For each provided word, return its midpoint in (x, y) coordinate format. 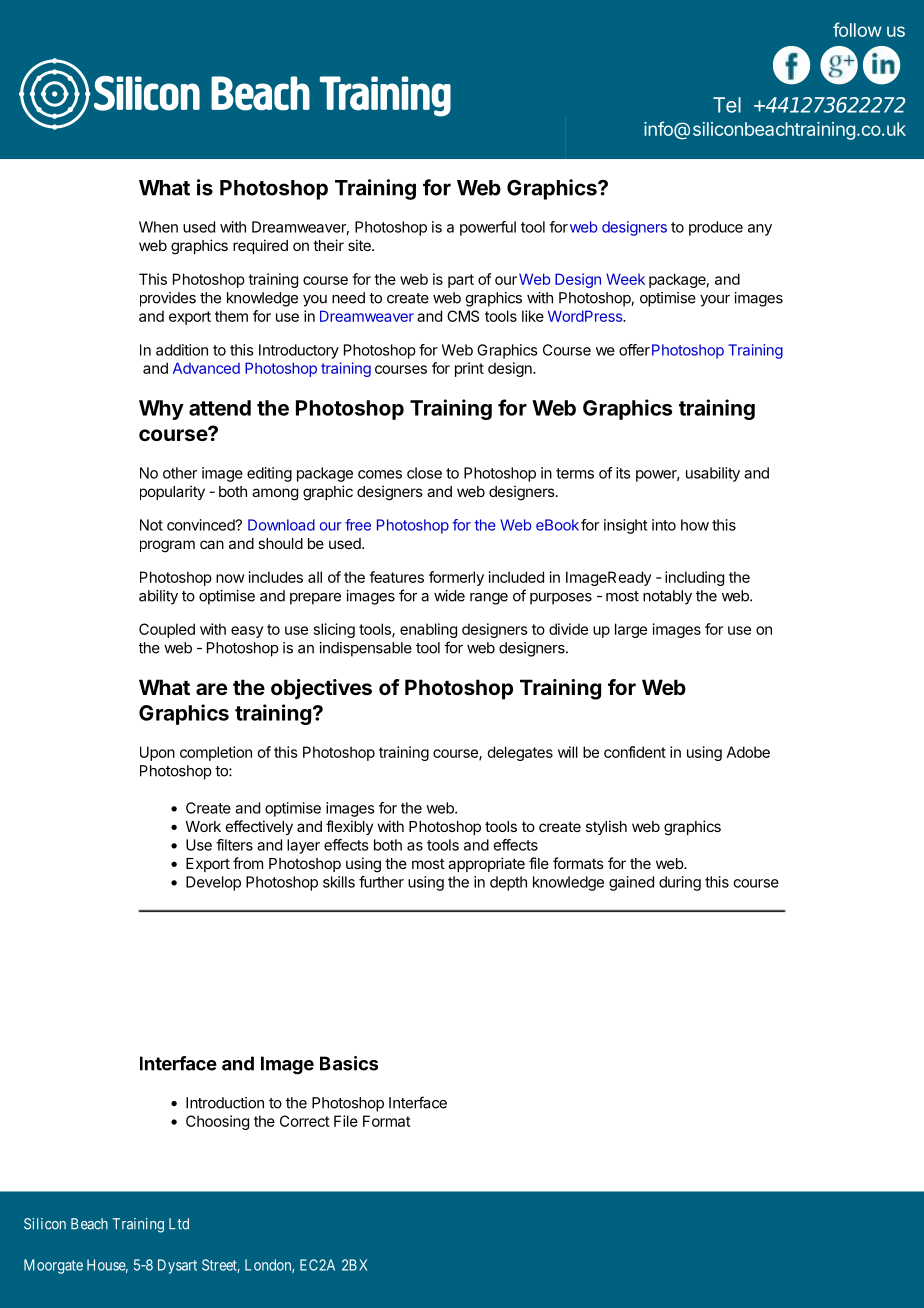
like (533, 316)
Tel (727, 105)
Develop (213, 883)
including (694, 578)
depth (508, 883)
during (680, 883)
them (231, 316)
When (158, 227)
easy (247, 632)
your (715, 301)
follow (857, 29)
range (489, 599)
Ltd (179, 1224)
